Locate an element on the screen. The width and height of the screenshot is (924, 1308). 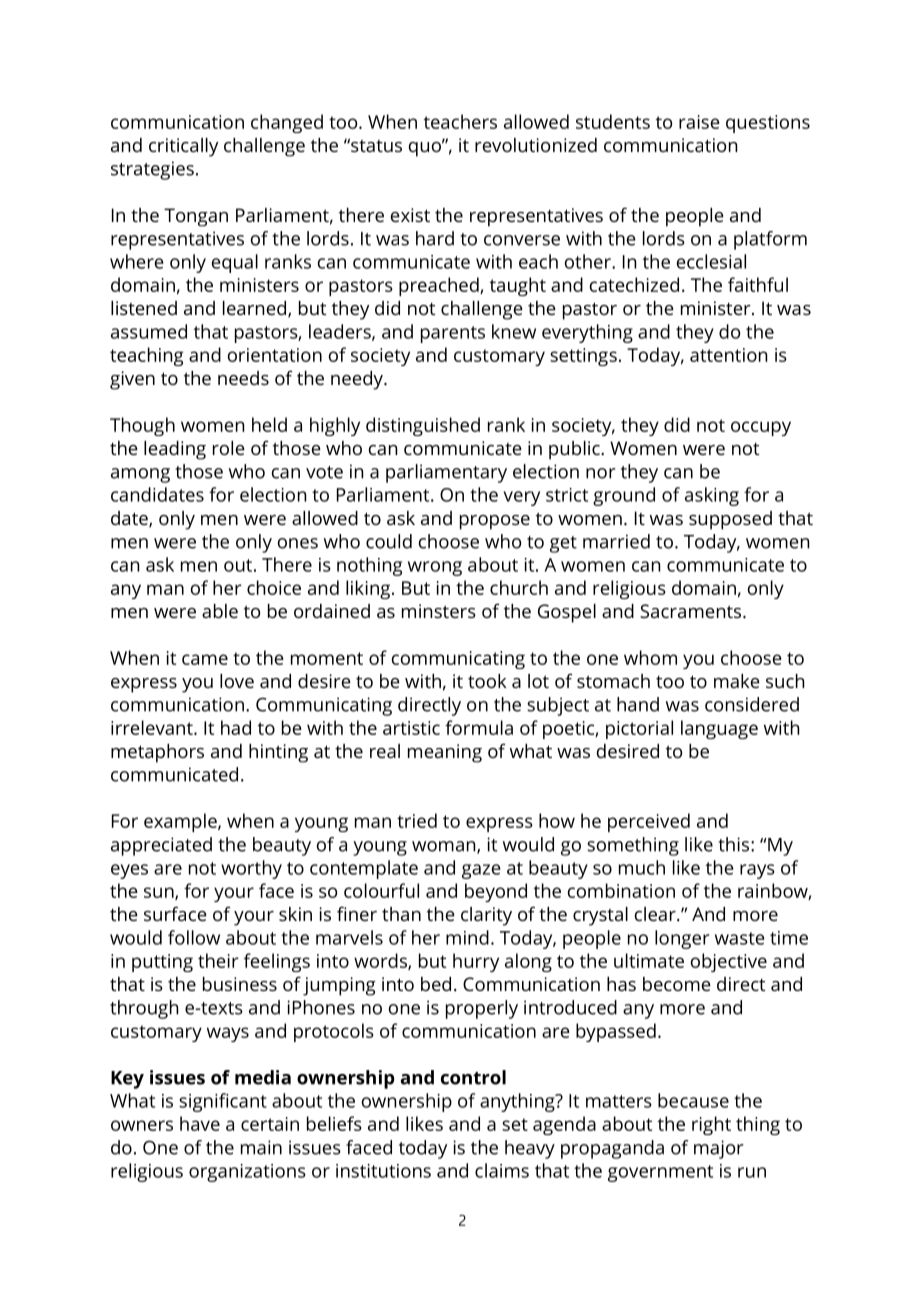
sun is located at coordinates (160, 893).
